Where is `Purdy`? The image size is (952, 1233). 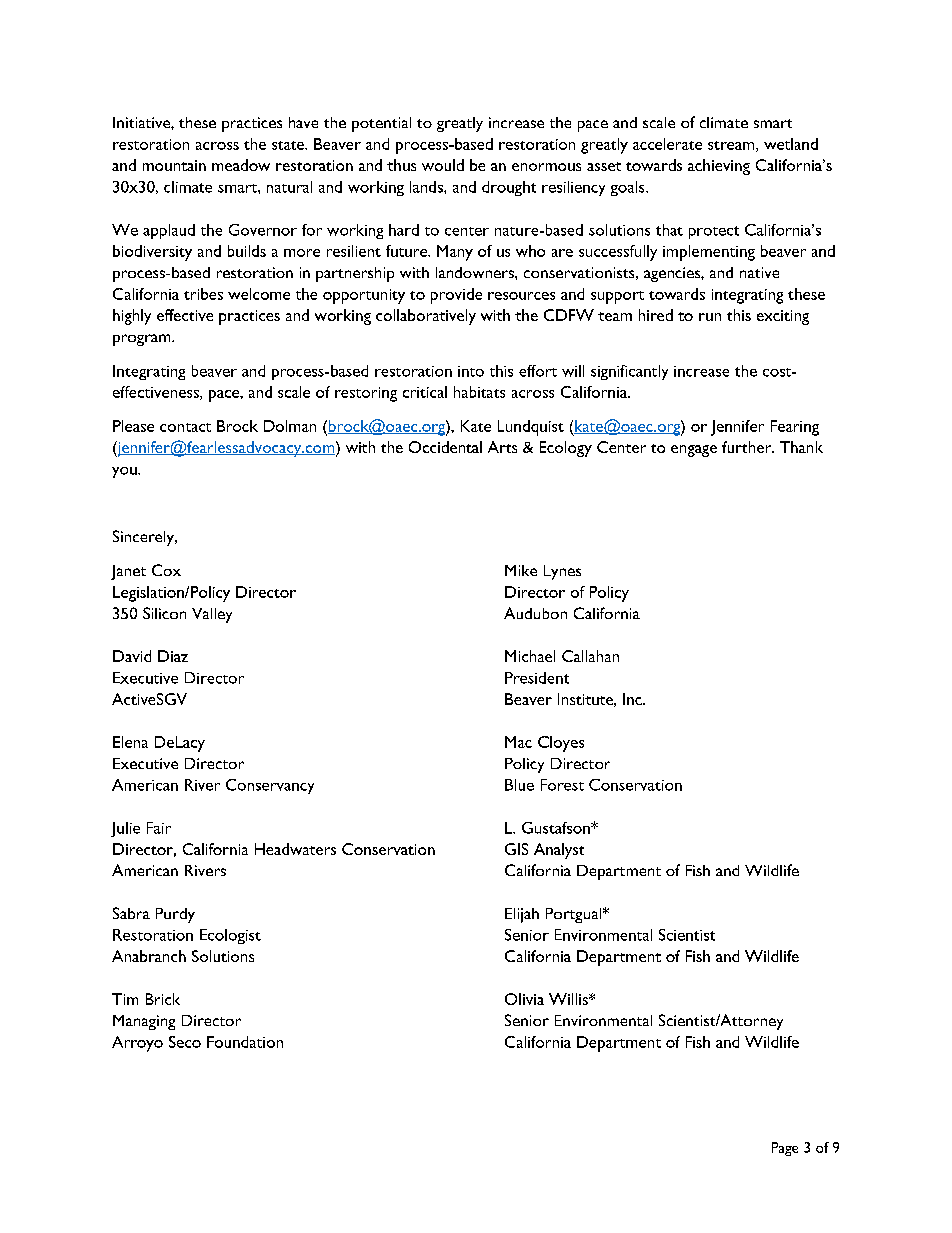
Purdy is located at coordinates (175, 915).
